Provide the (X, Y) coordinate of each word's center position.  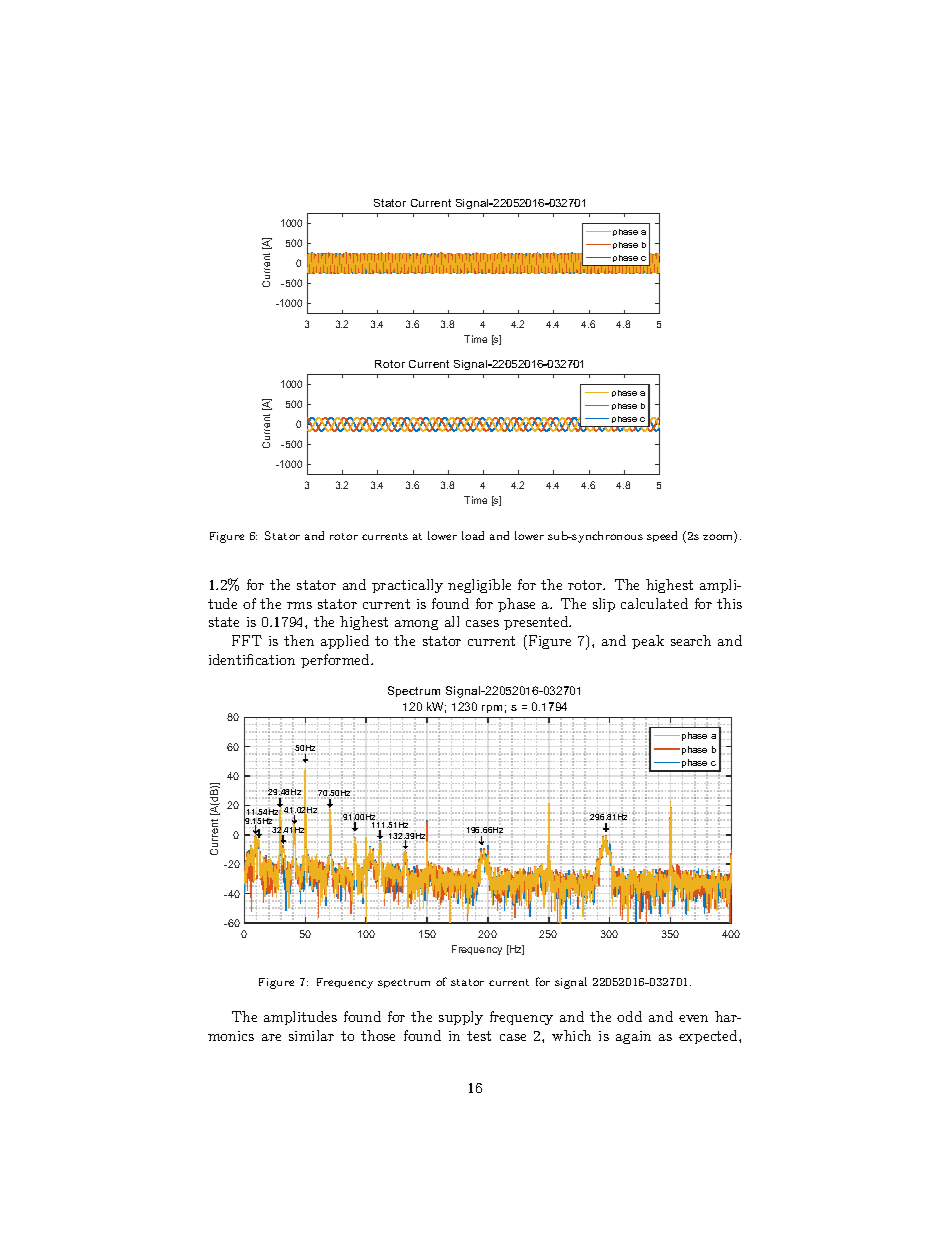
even (693, 1018)
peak (648, 642)
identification (252, 659)
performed (336, 661)
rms (299, 605)
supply (461, 1018)
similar (311, 1035)
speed (662, 536)
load (473, 535)
